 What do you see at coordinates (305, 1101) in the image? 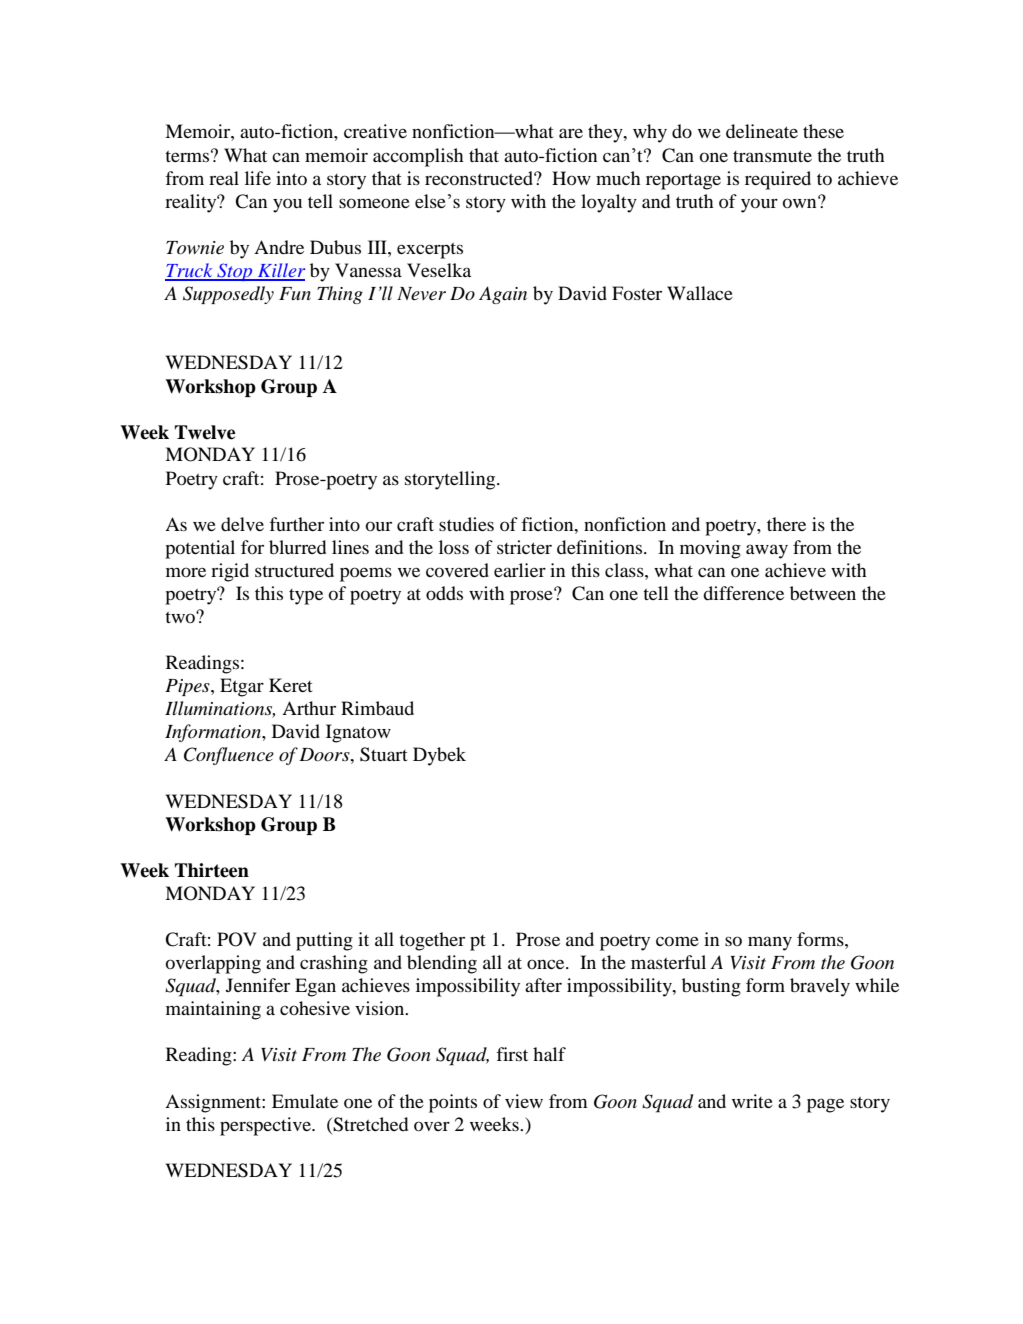
I see `Emulate` at bounding box center [305, 1101].
